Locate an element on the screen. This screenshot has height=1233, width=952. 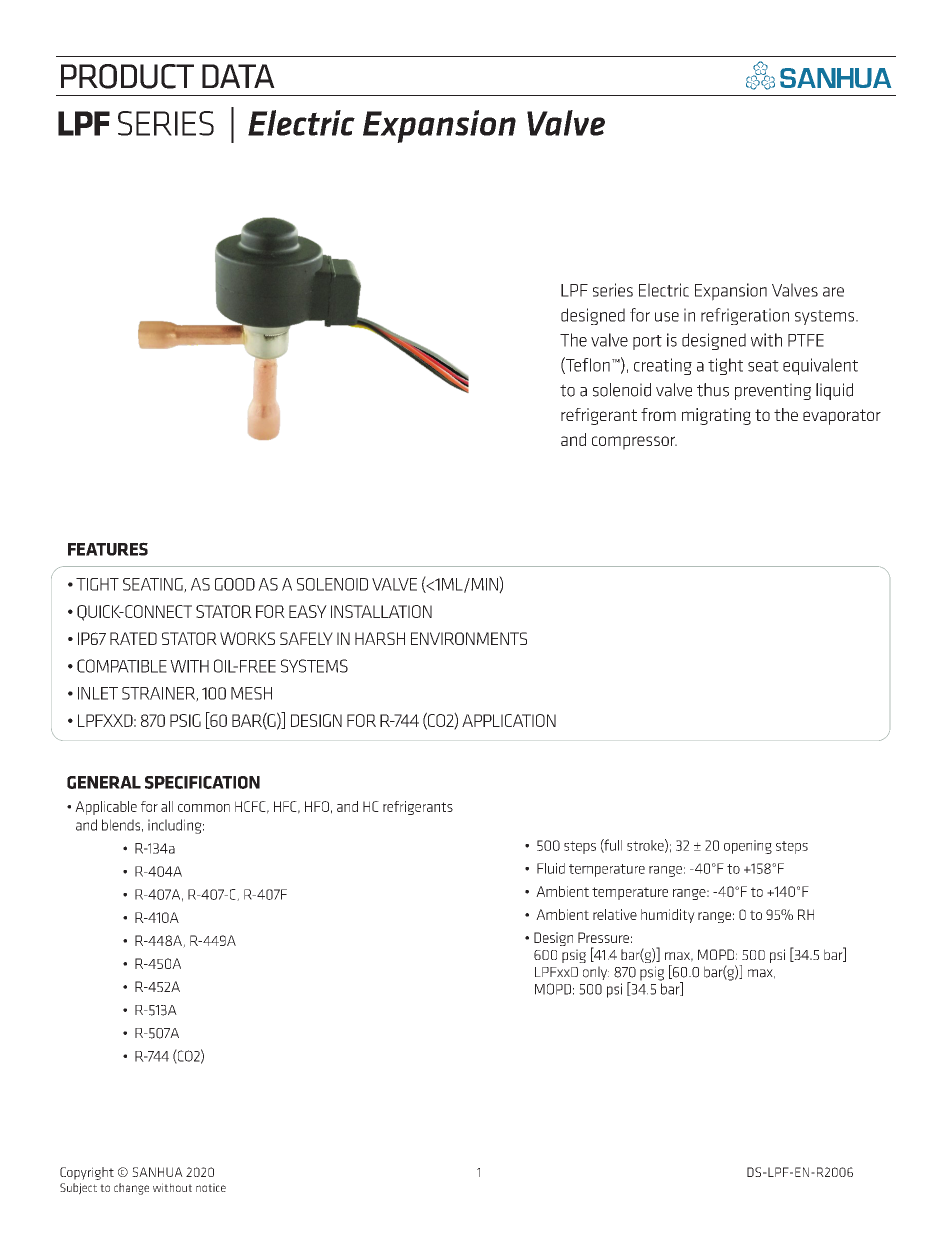
ENVIRONMENTS is located at coordinates (469, 638).
